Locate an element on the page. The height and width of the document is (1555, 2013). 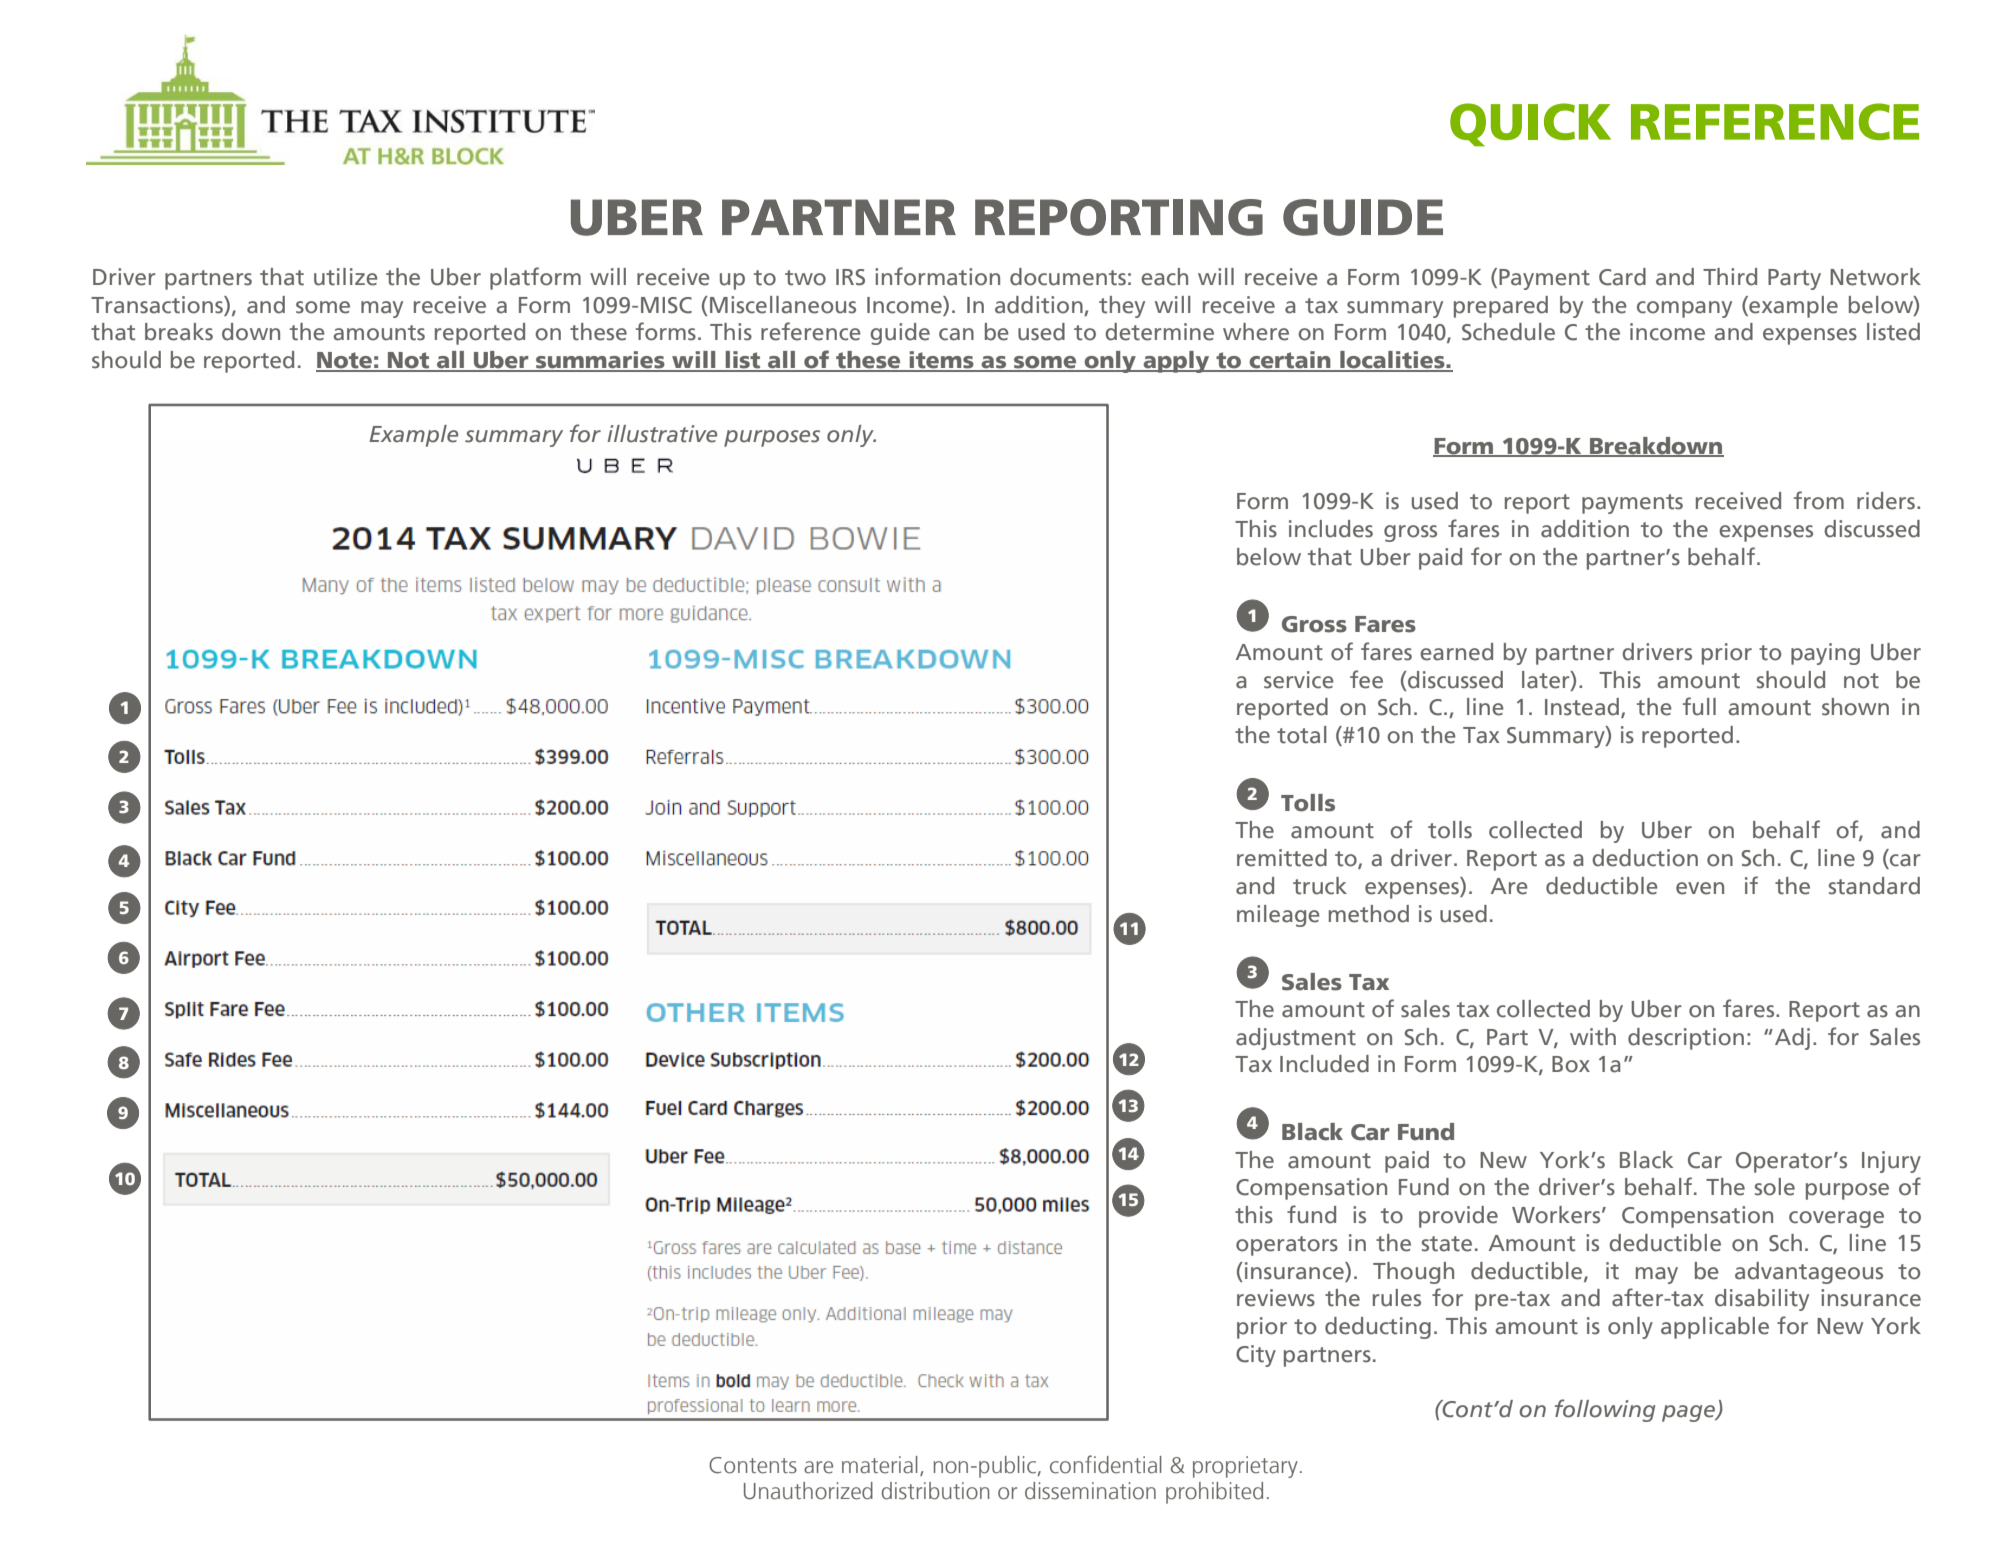
description is located at coordinates (1686, 1039).
